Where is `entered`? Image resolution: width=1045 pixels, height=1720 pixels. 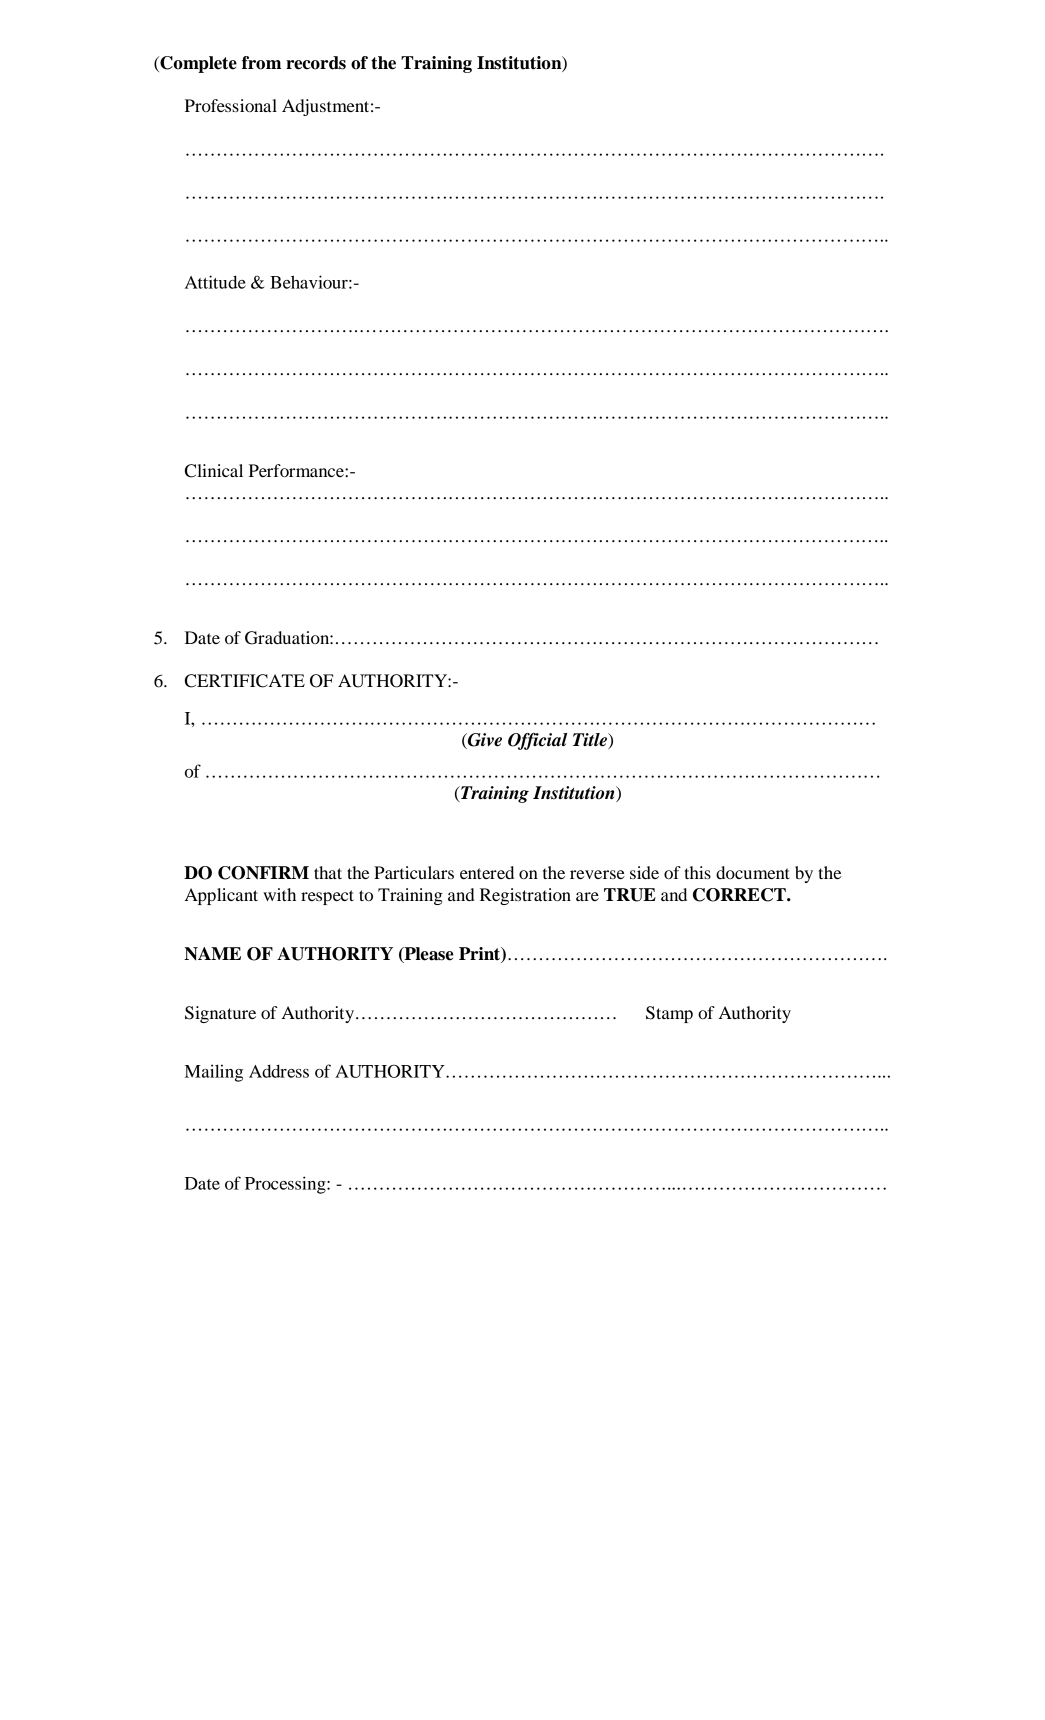
entered is located at coordinates (487, 872).
